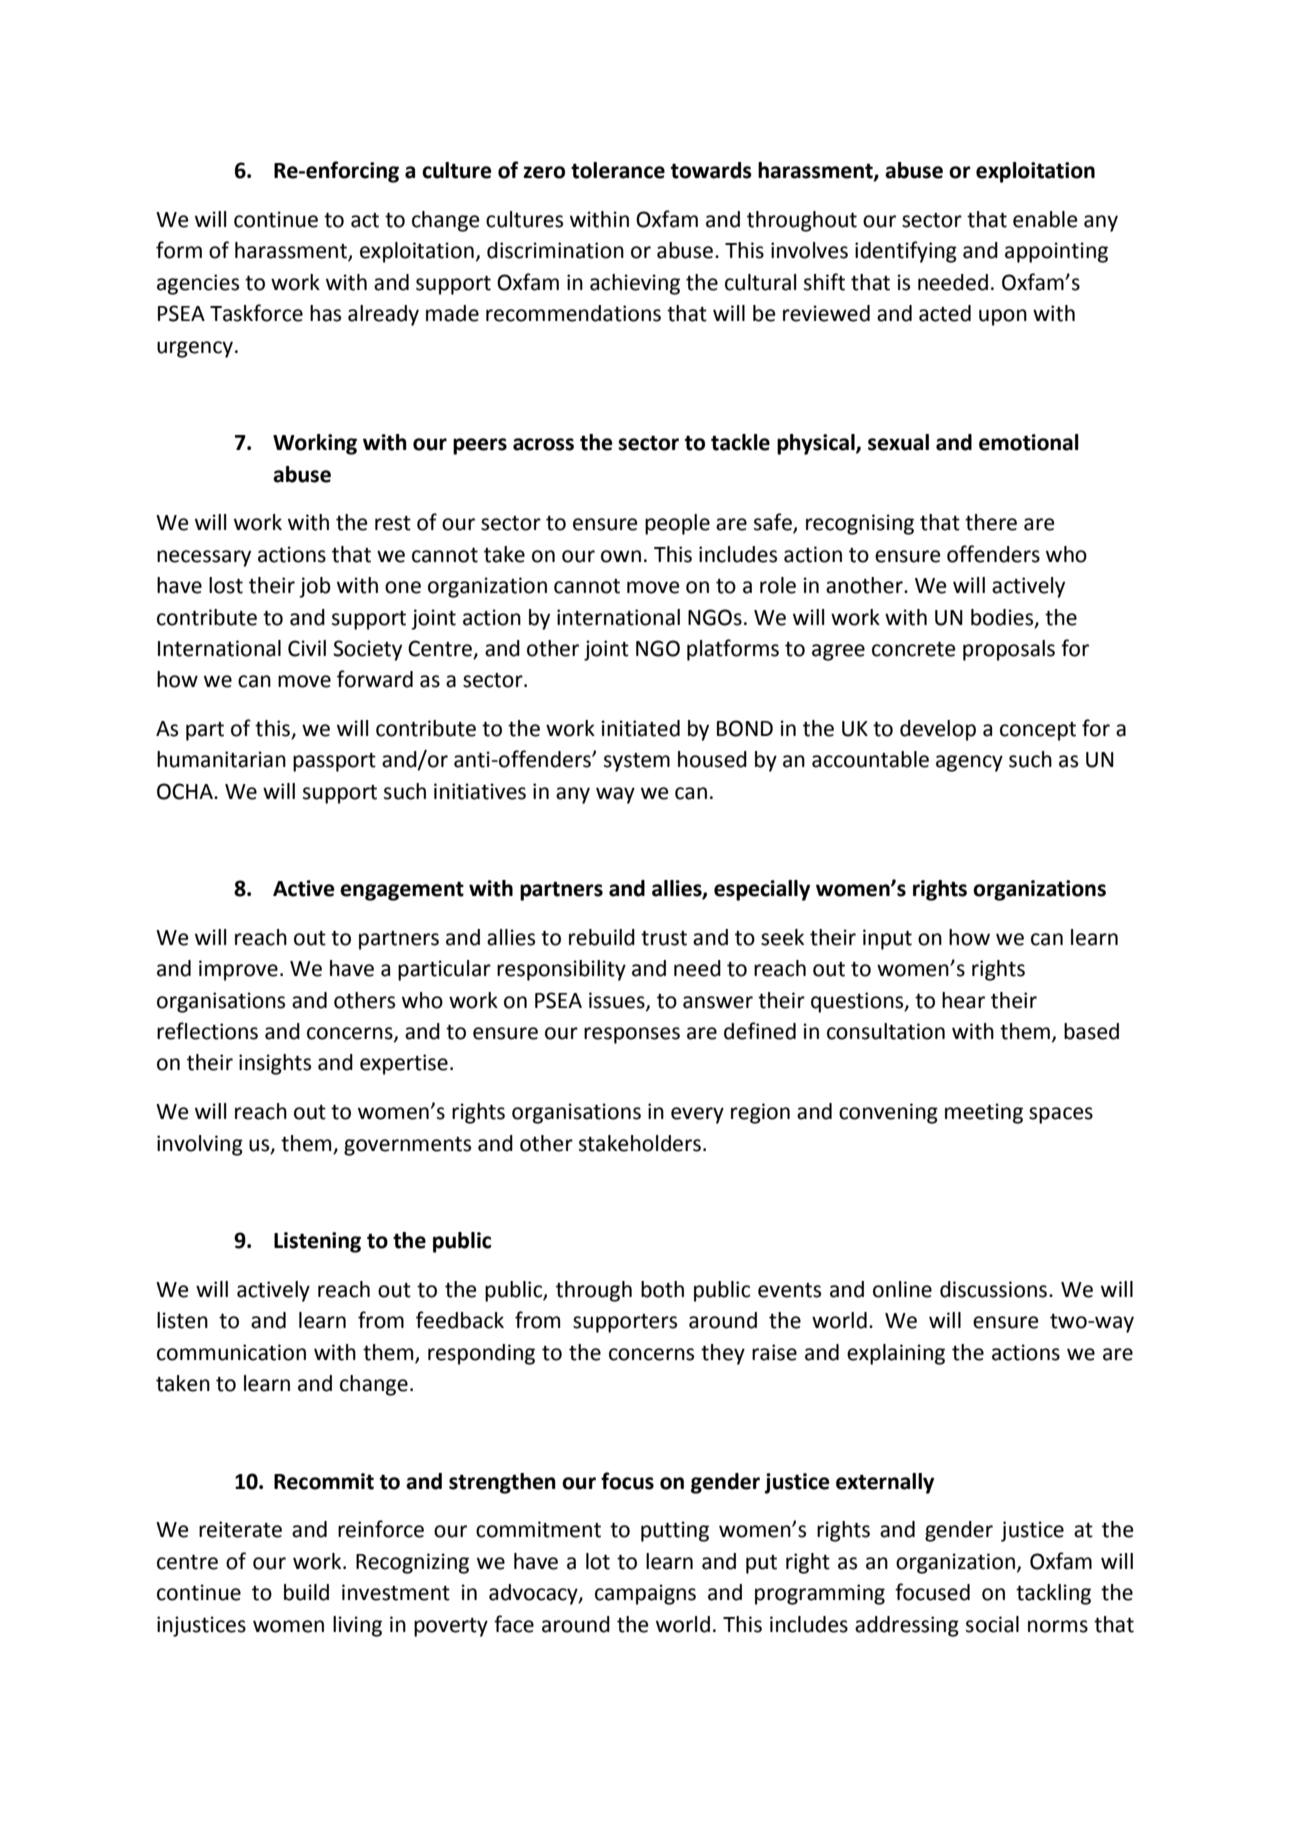 The width and height of the screenshot is (1290, 1824). I want to click on engagement, so click(402, 891).
